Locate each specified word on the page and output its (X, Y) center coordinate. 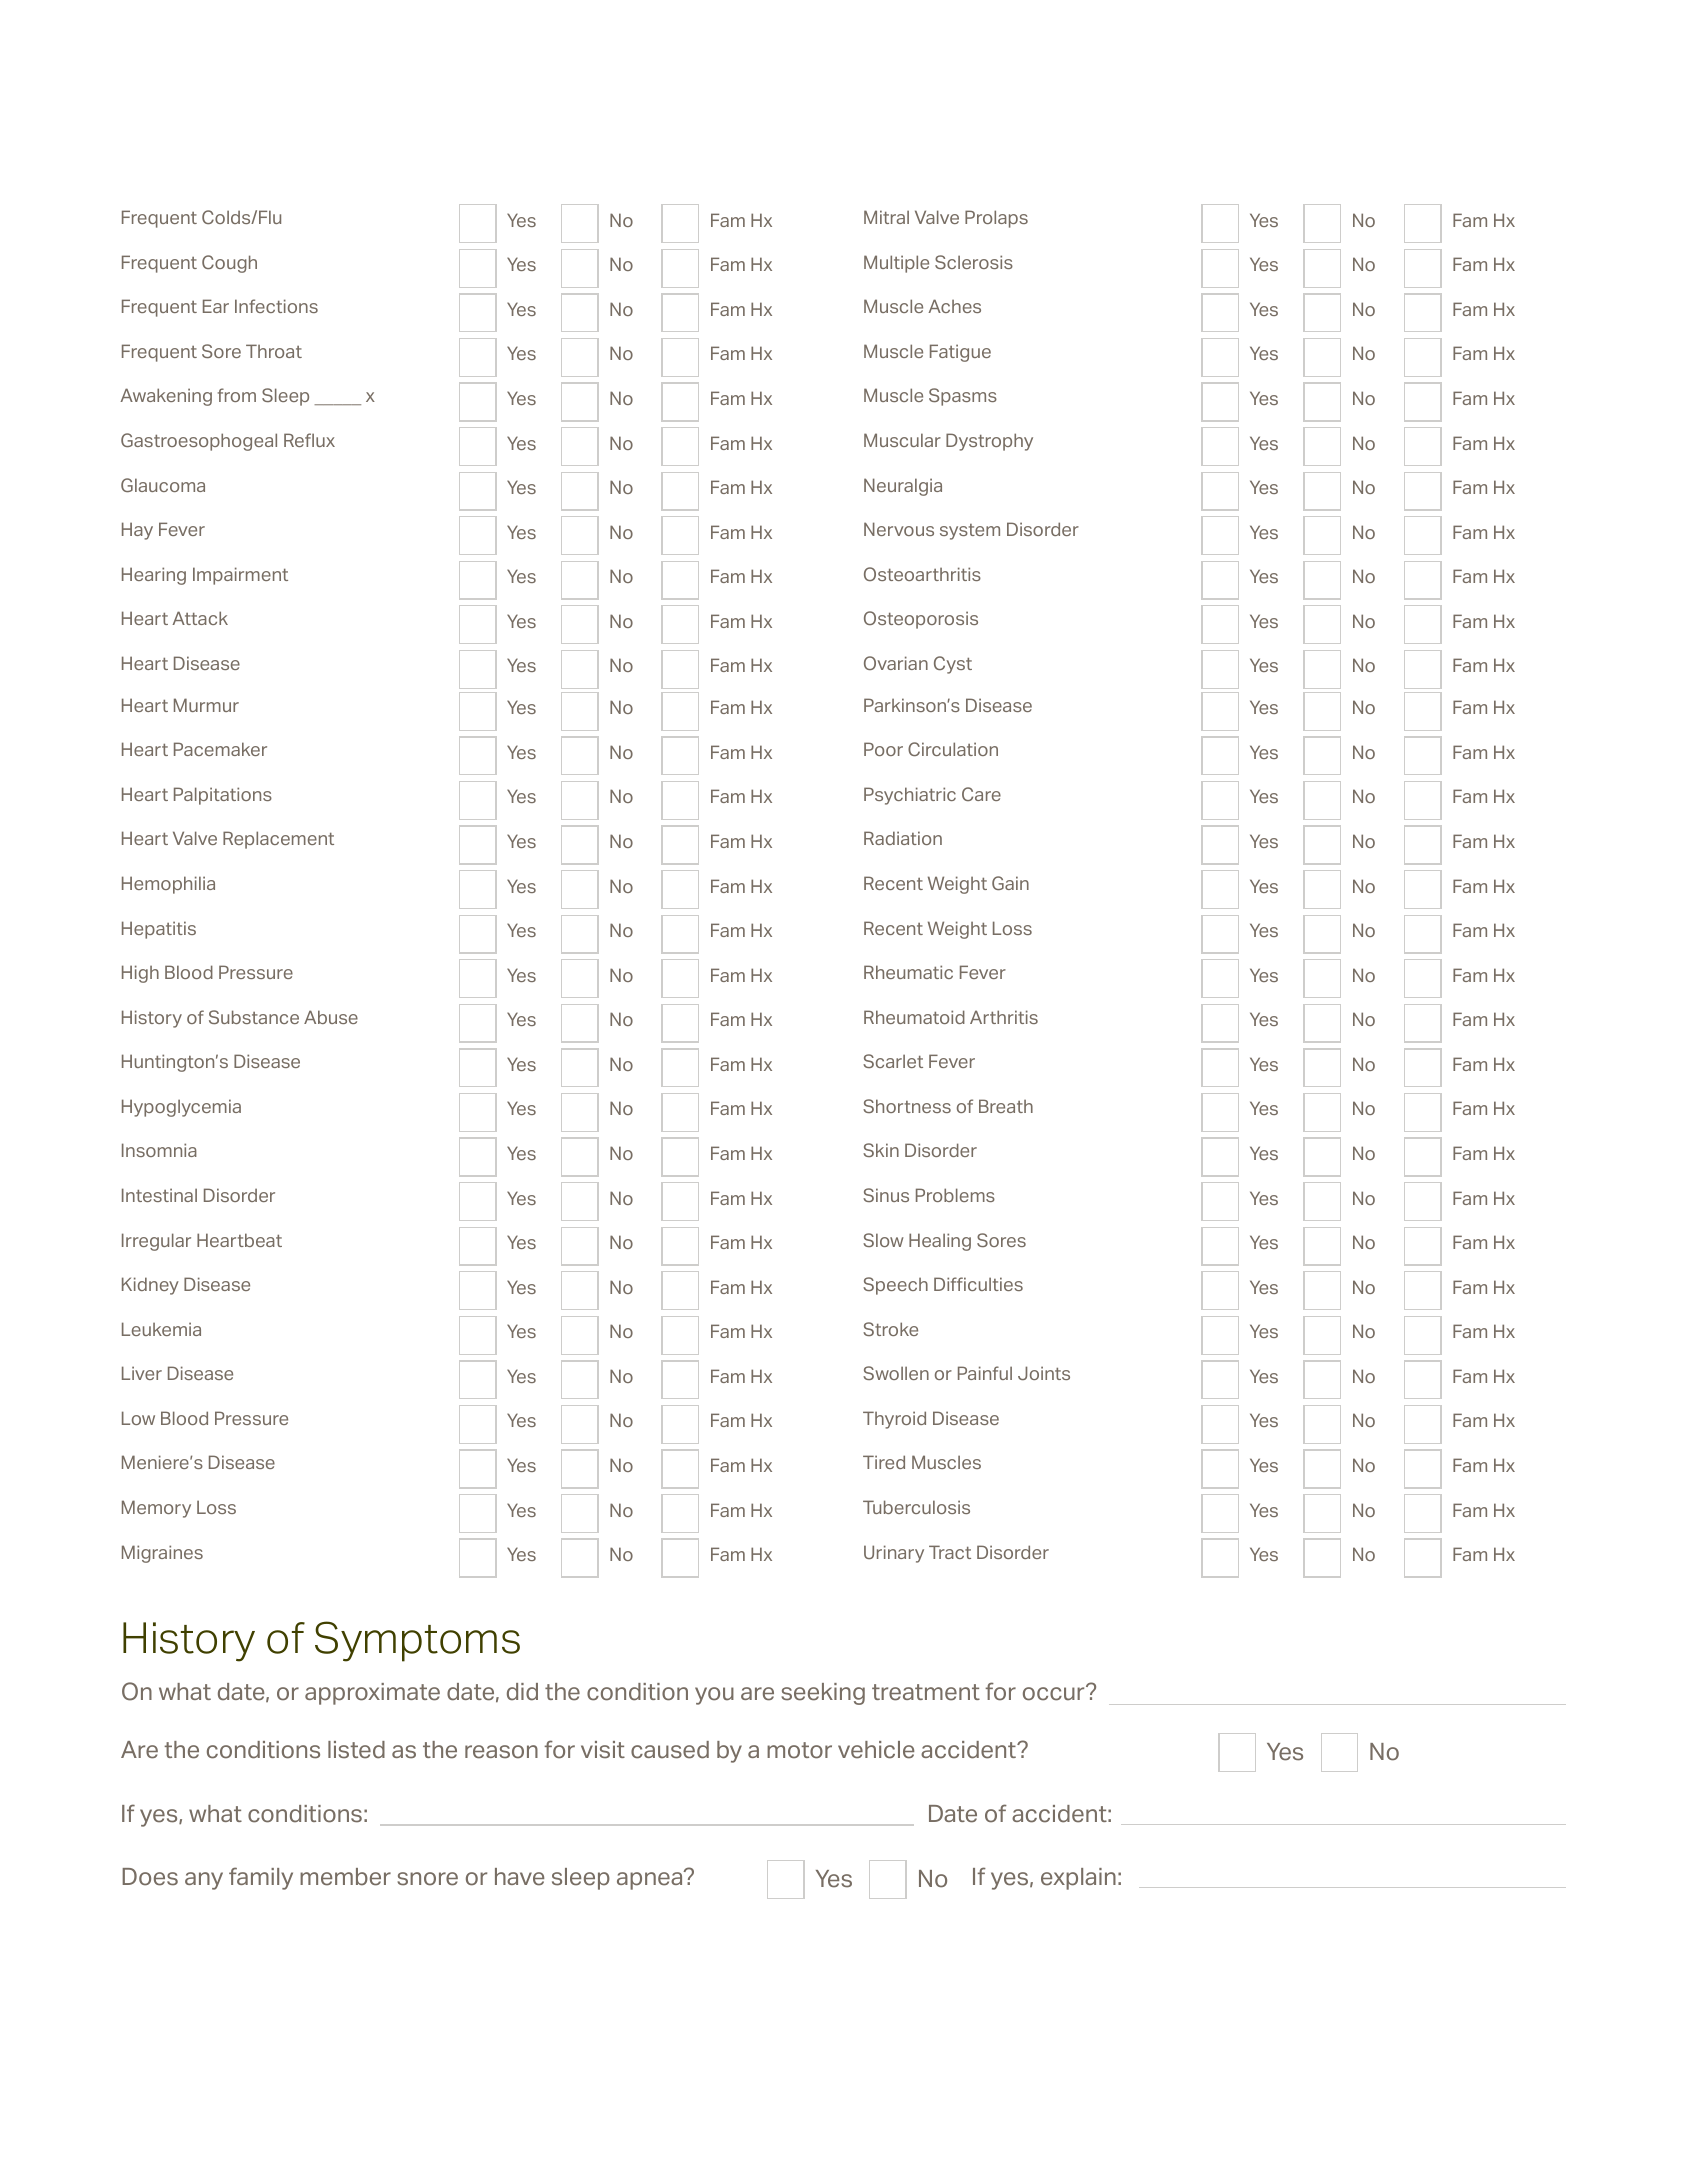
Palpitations (223, 796)
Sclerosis (974, 262)
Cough (229, 264)
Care (981, 794)
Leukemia (161, 1329)
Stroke (890, 1329)
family (261, 1878)
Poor (883, 749)
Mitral (886, 217)
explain (1078, 1879)
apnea (651, 1880)
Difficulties (978, 1284)
